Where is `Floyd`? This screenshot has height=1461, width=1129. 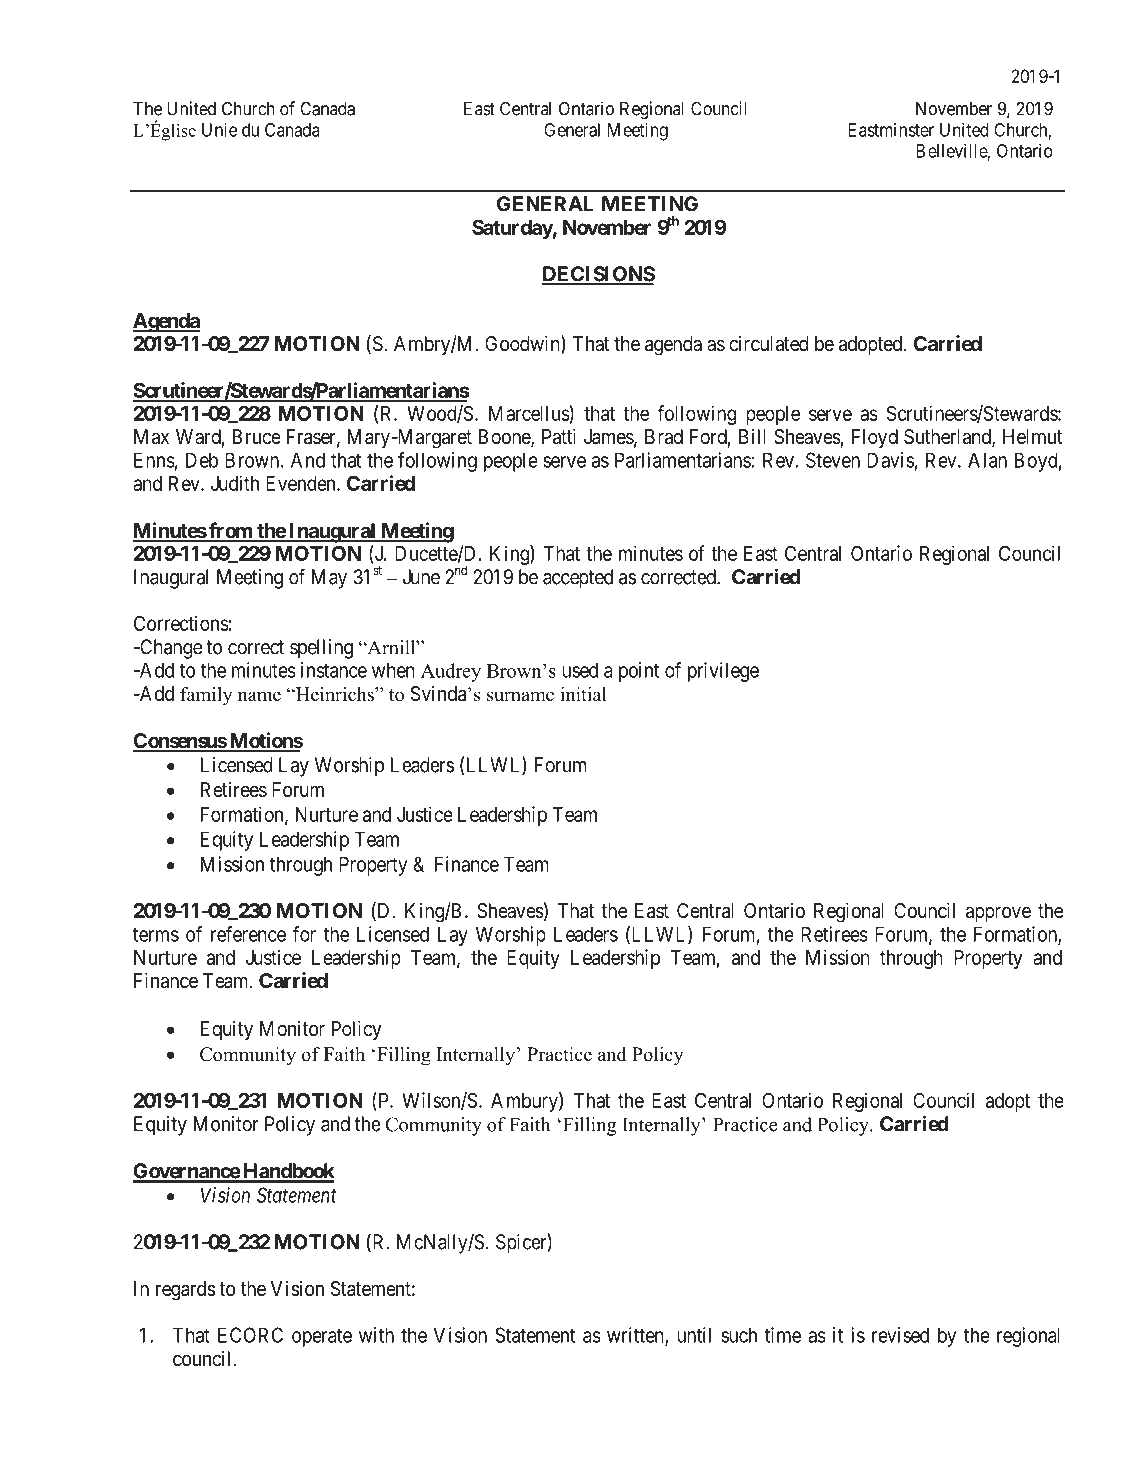 Floyd is located at coordinates (875, 439).
